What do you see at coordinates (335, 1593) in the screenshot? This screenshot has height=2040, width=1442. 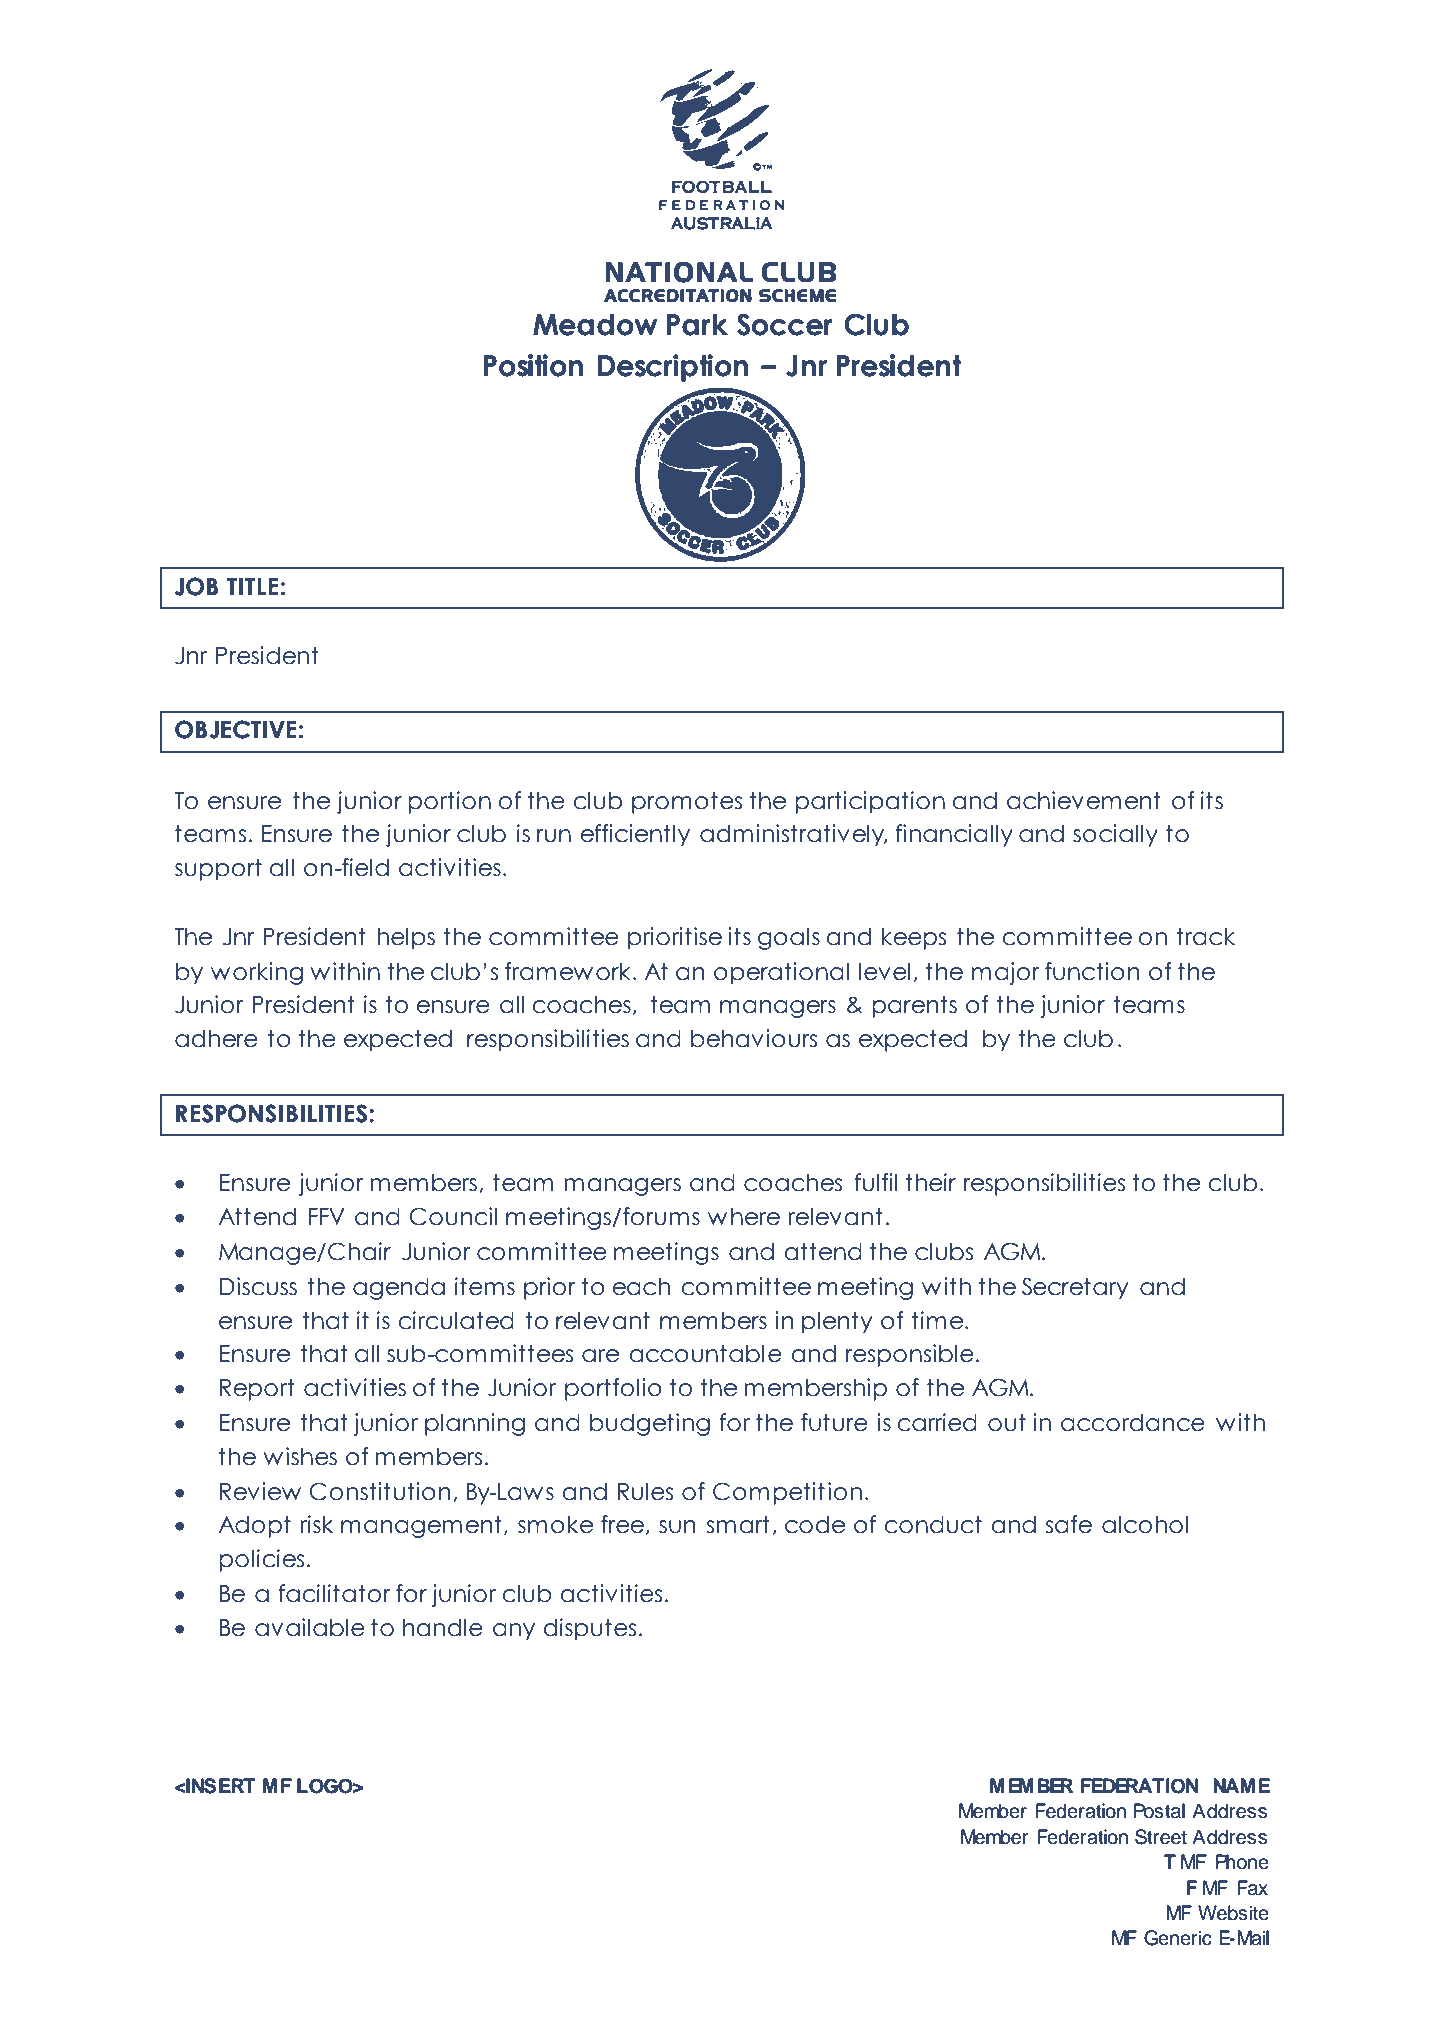 I see `facilitator` at bounding box center [335, 1593].
